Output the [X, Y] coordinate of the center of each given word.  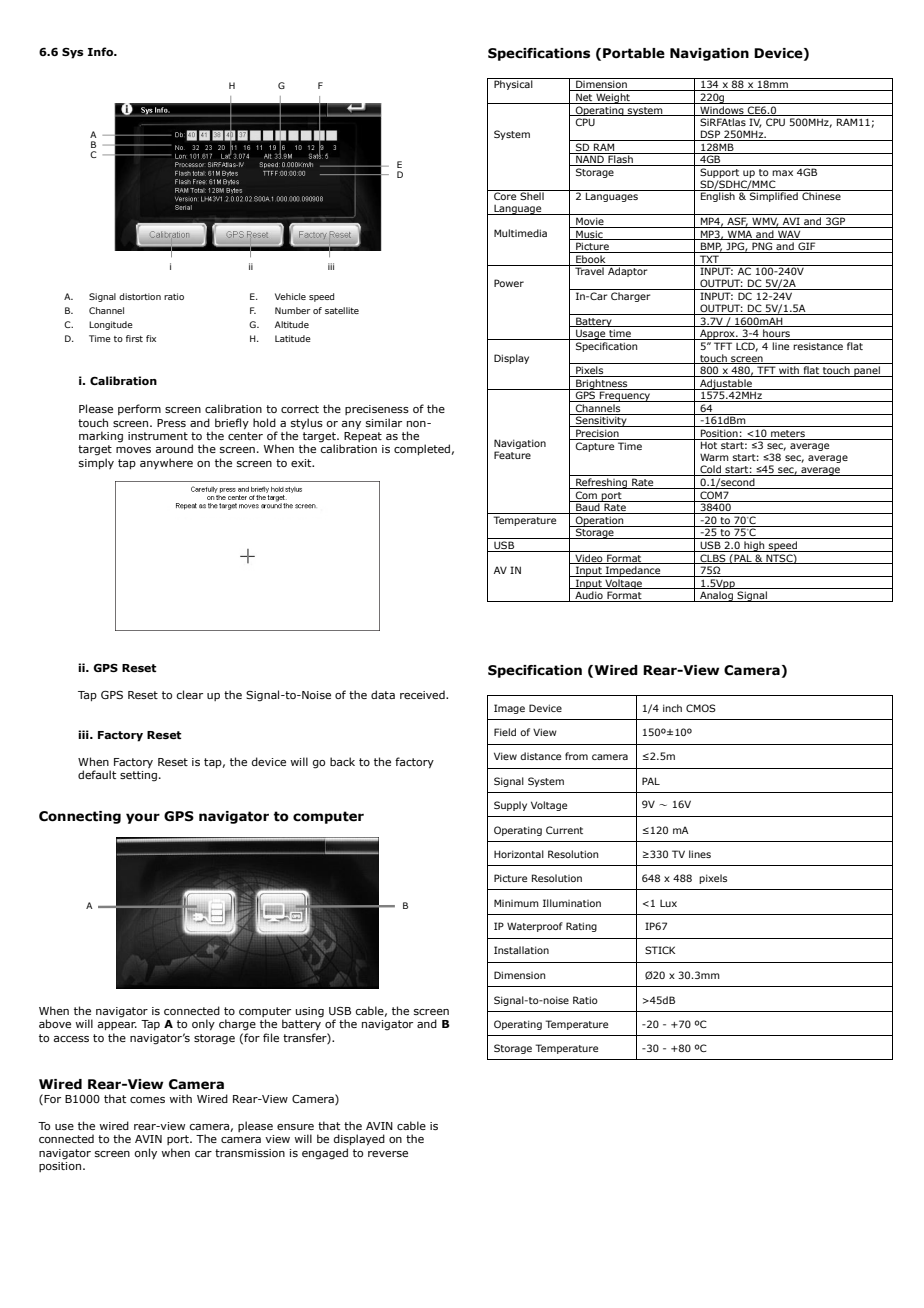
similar [384, 422]
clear [190, 694]
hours [776, 334]
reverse [388, 1154]
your [143, 818]
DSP [711, 135]
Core [505, 196]
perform [139, 409]
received [423, 694]
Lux [668, 903]
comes [147, 1100]
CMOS [701, 708]
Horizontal [519, 854]
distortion [140, 296]
